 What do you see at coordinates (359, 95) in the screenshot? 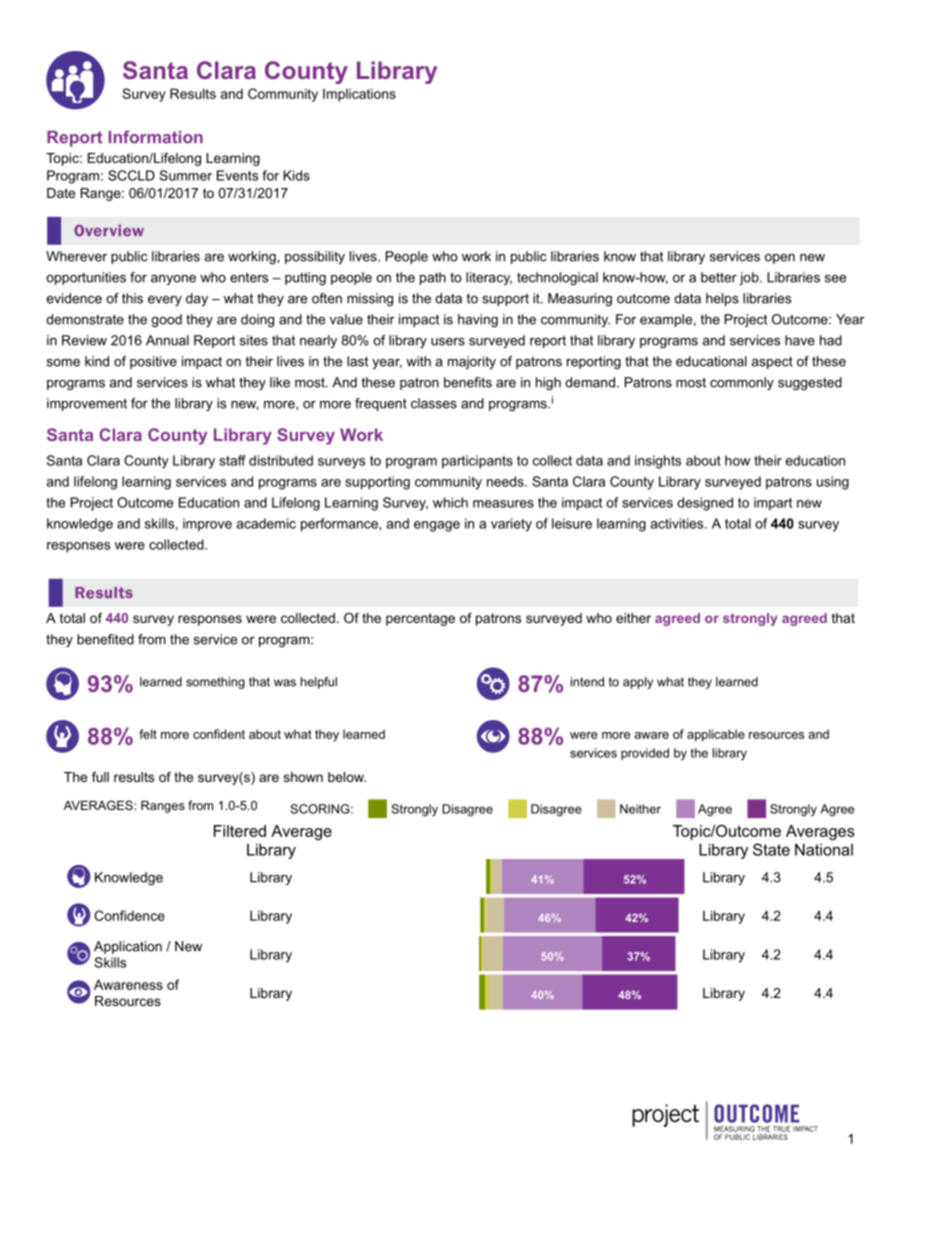
I see `Implications` at bounding box center [359, 95].
